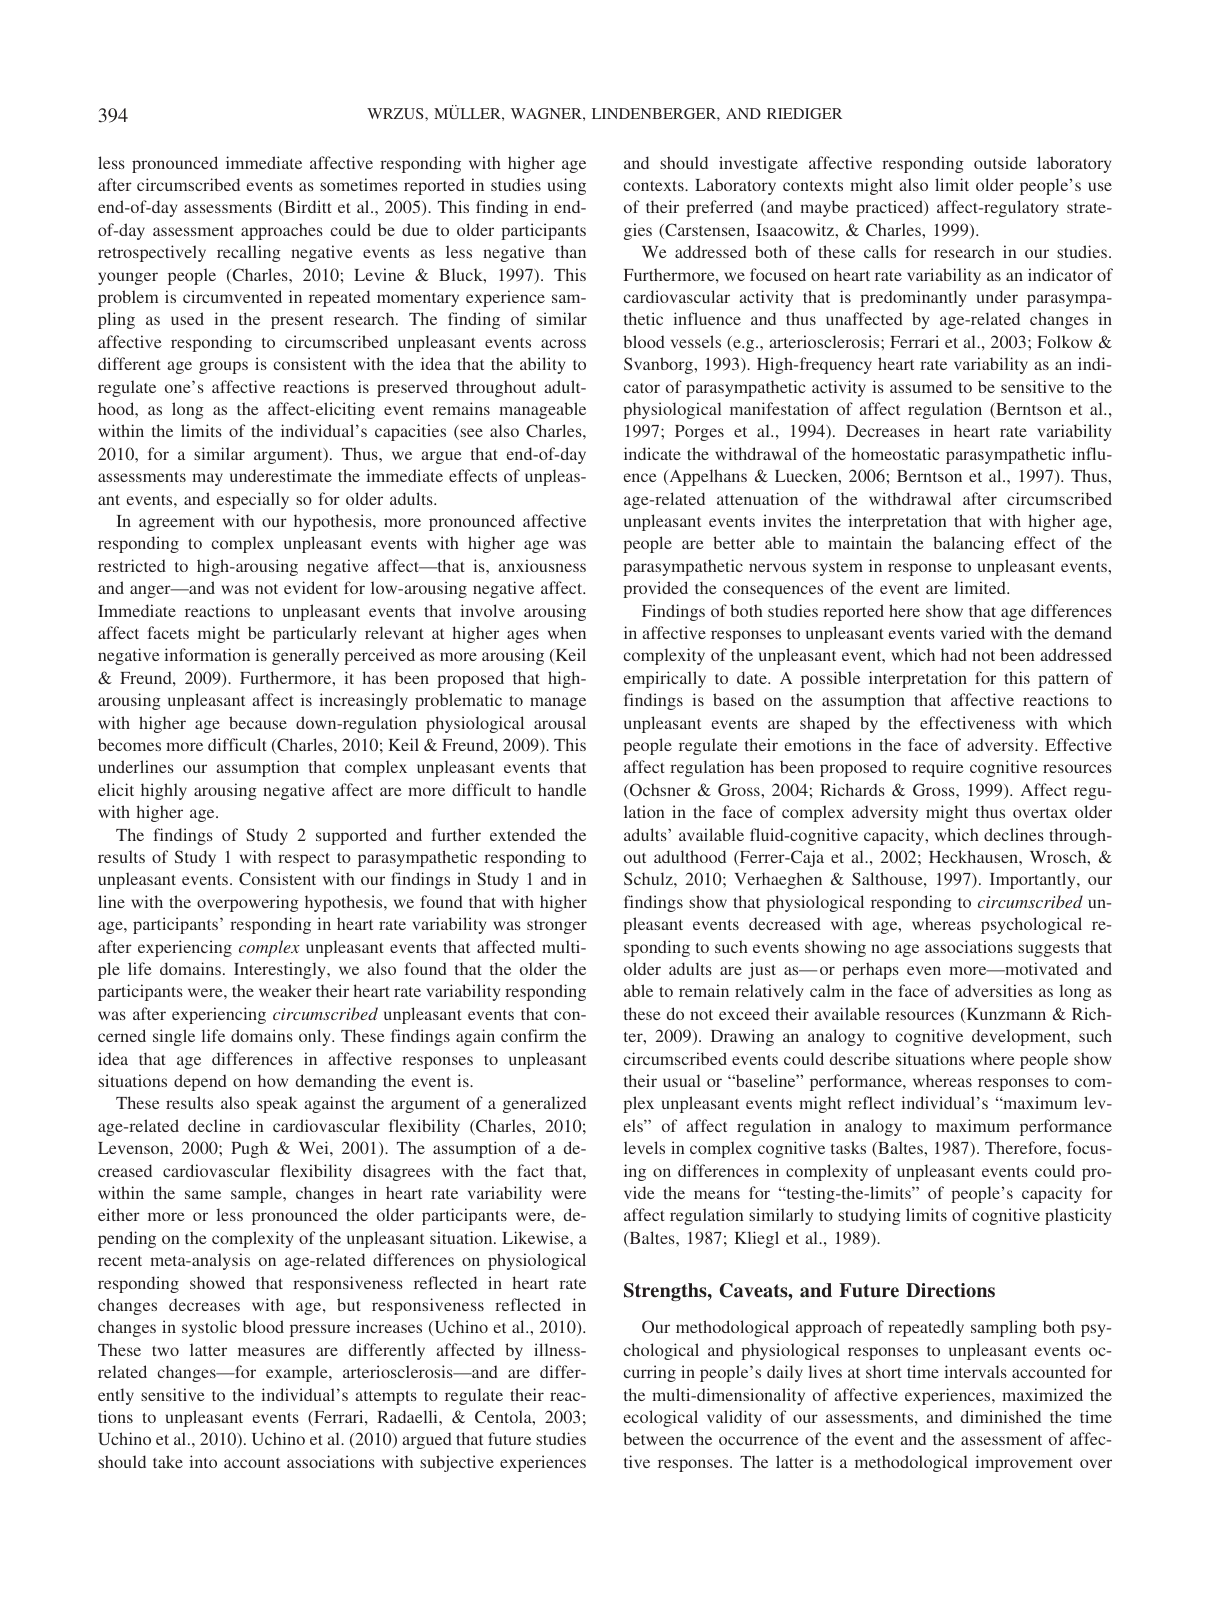  Describe the element at coordinates (938, 768) in the document. I see `require` at that location.
